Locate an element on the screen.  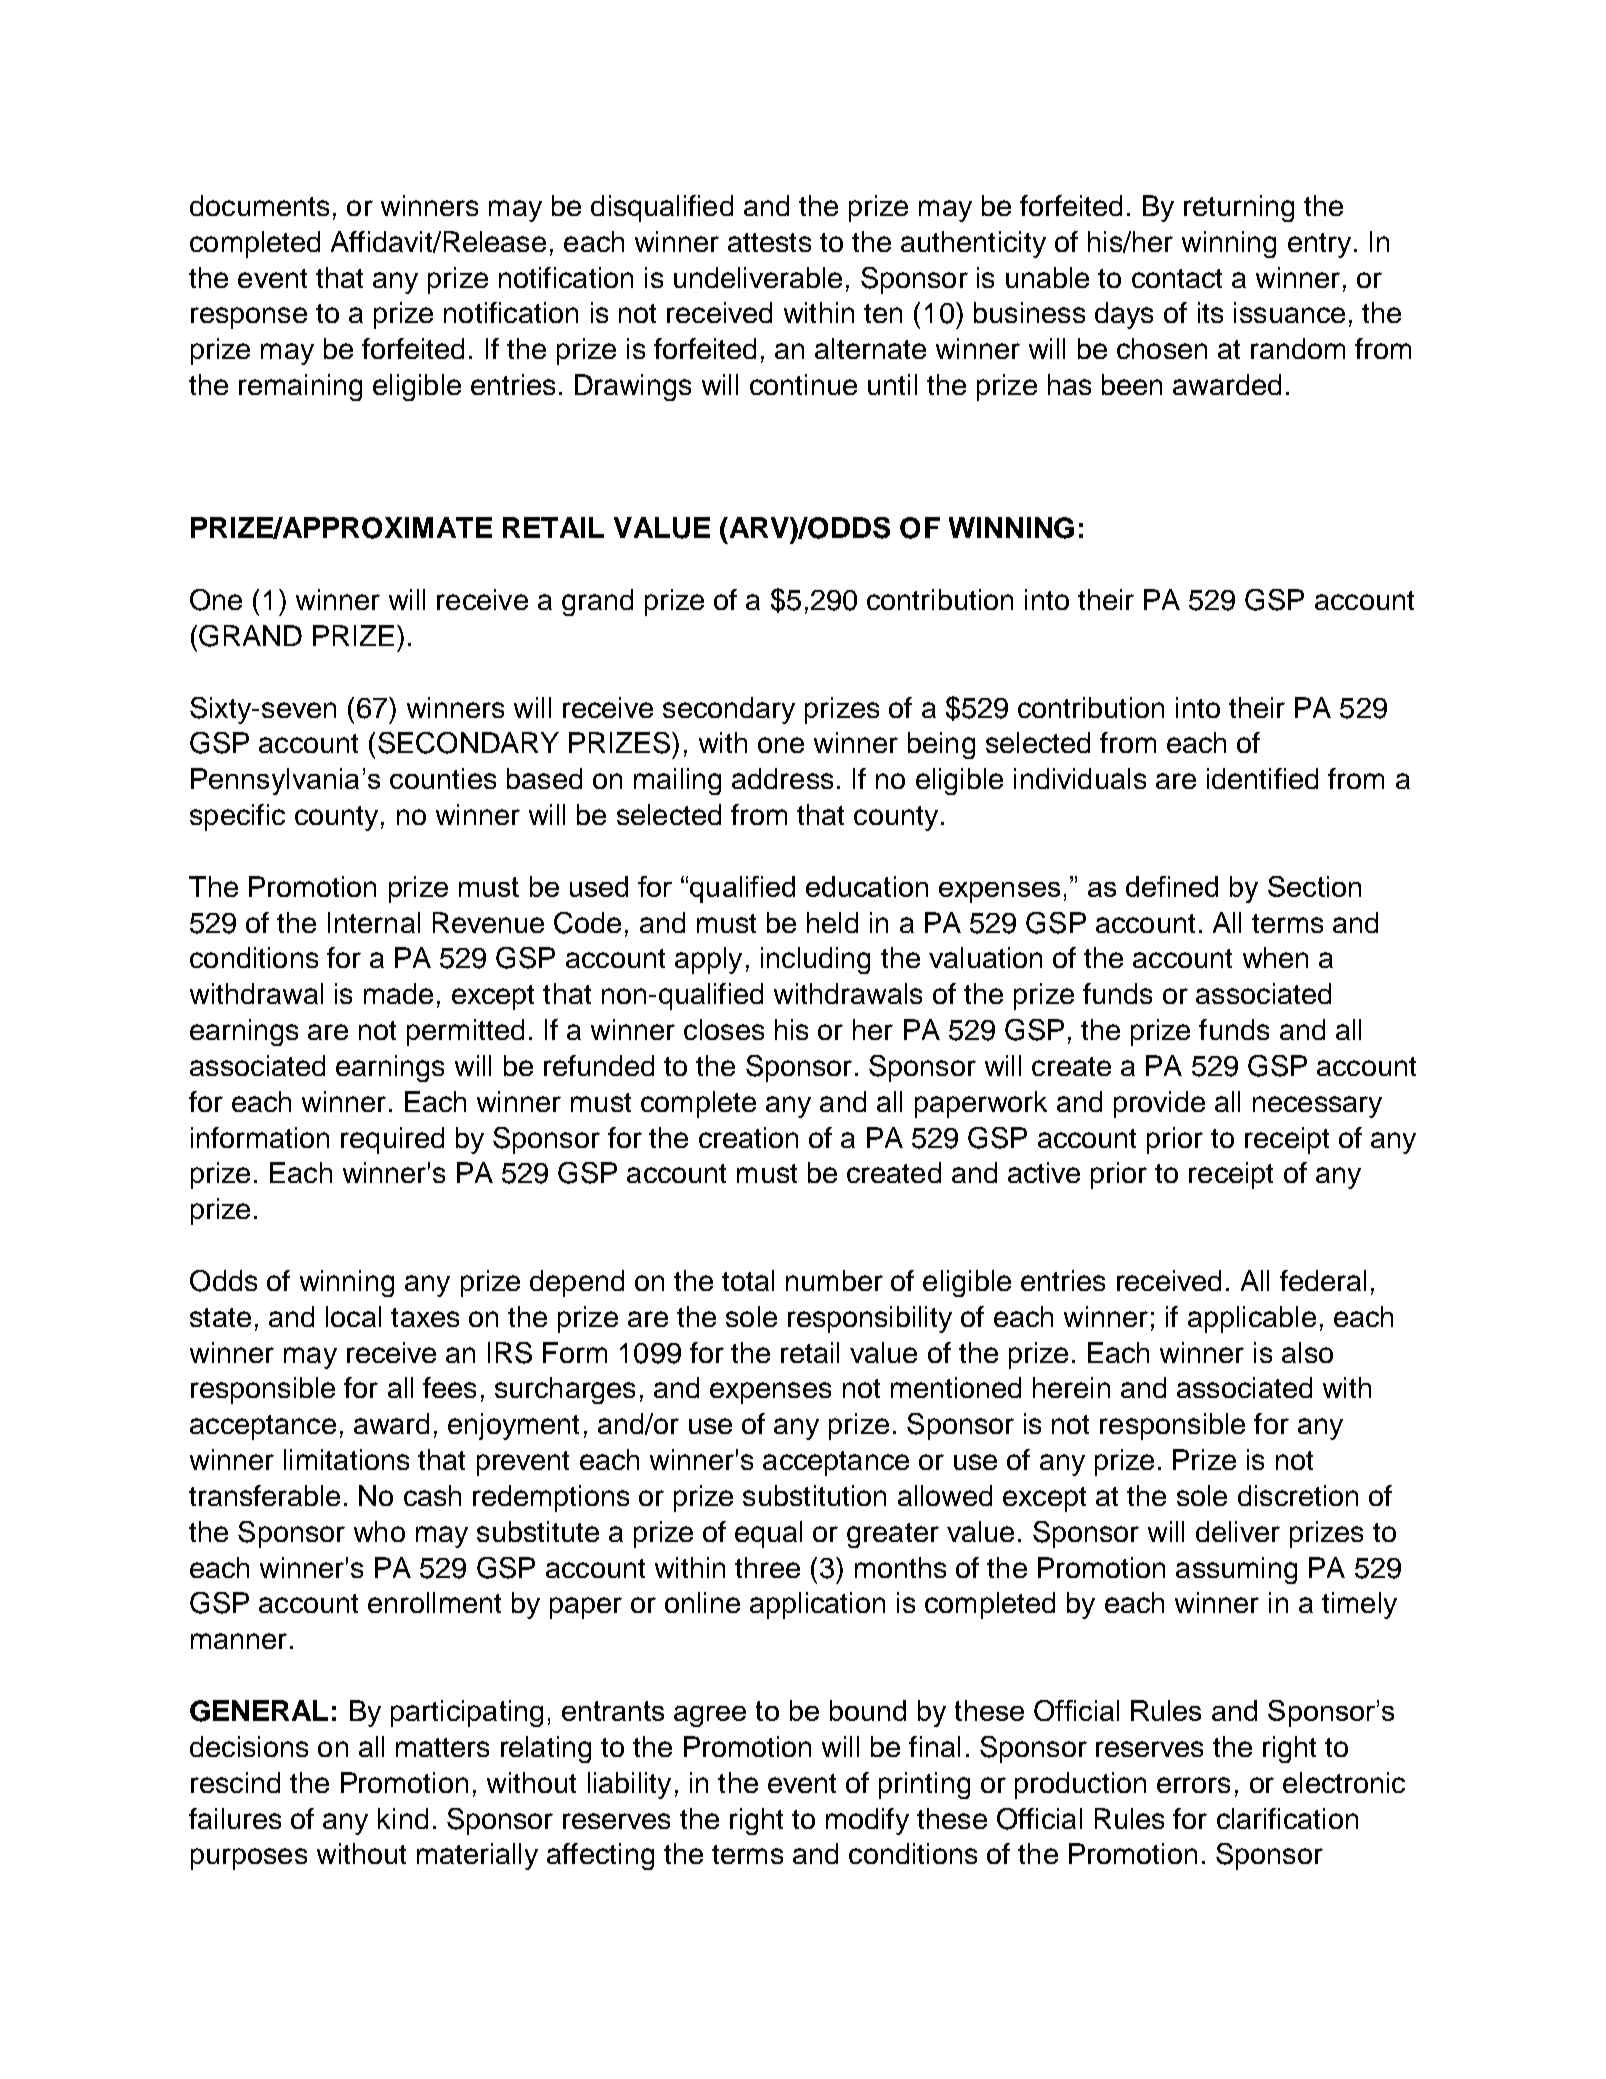
kind is located at coordinates (403, 1818).
